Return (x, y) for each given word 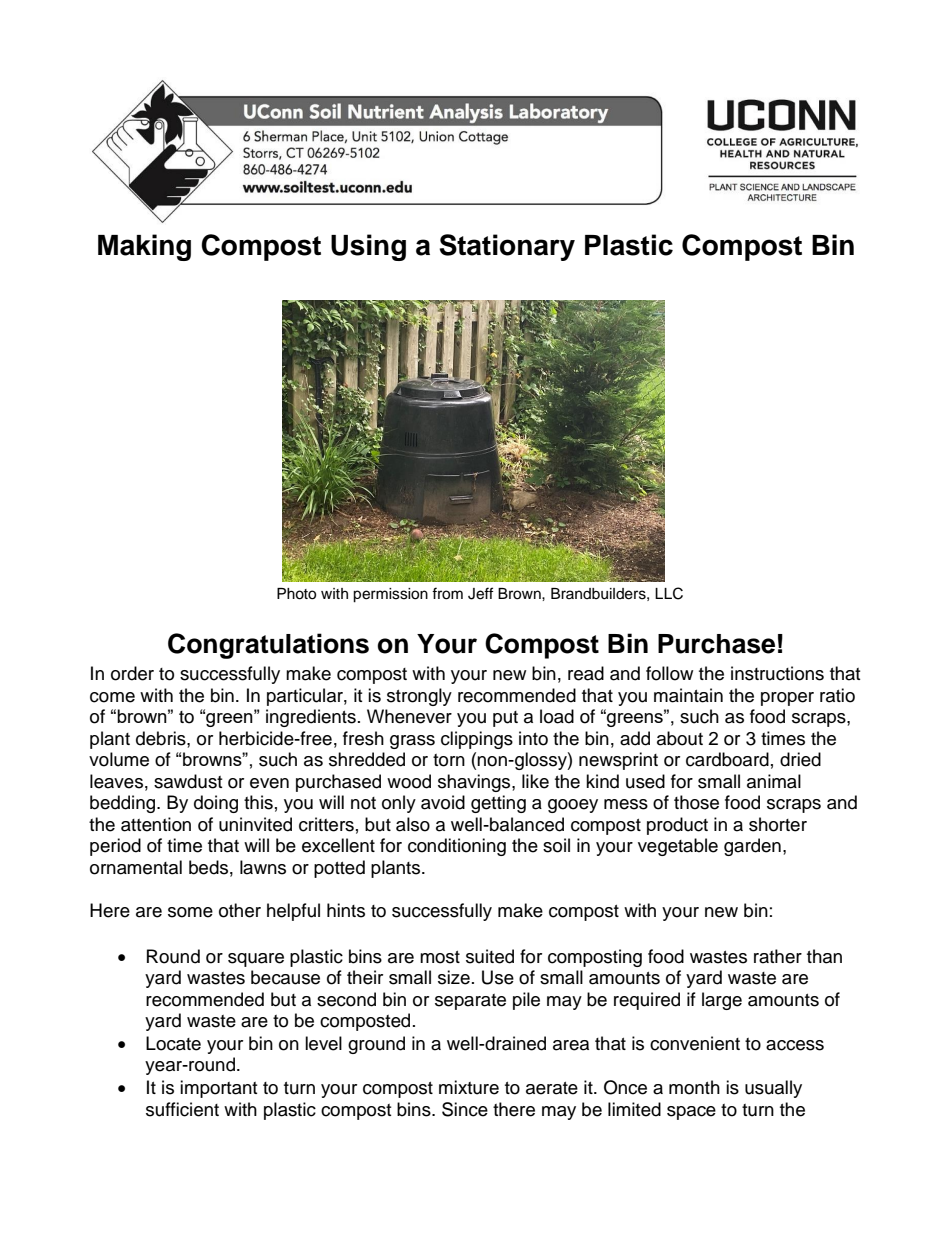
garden (752, 847)
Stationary (507, 247)
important (218, 1089)
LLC (669, 593)
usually (773, 1089)
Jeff (480, 593)
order (132, 673)
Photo (296, 594)
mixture (469, 1087)
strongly (419, 697)
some (190, 912)
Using (368, 247)
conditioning (457, 847)
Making (144, 247)
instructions (777, 673)
